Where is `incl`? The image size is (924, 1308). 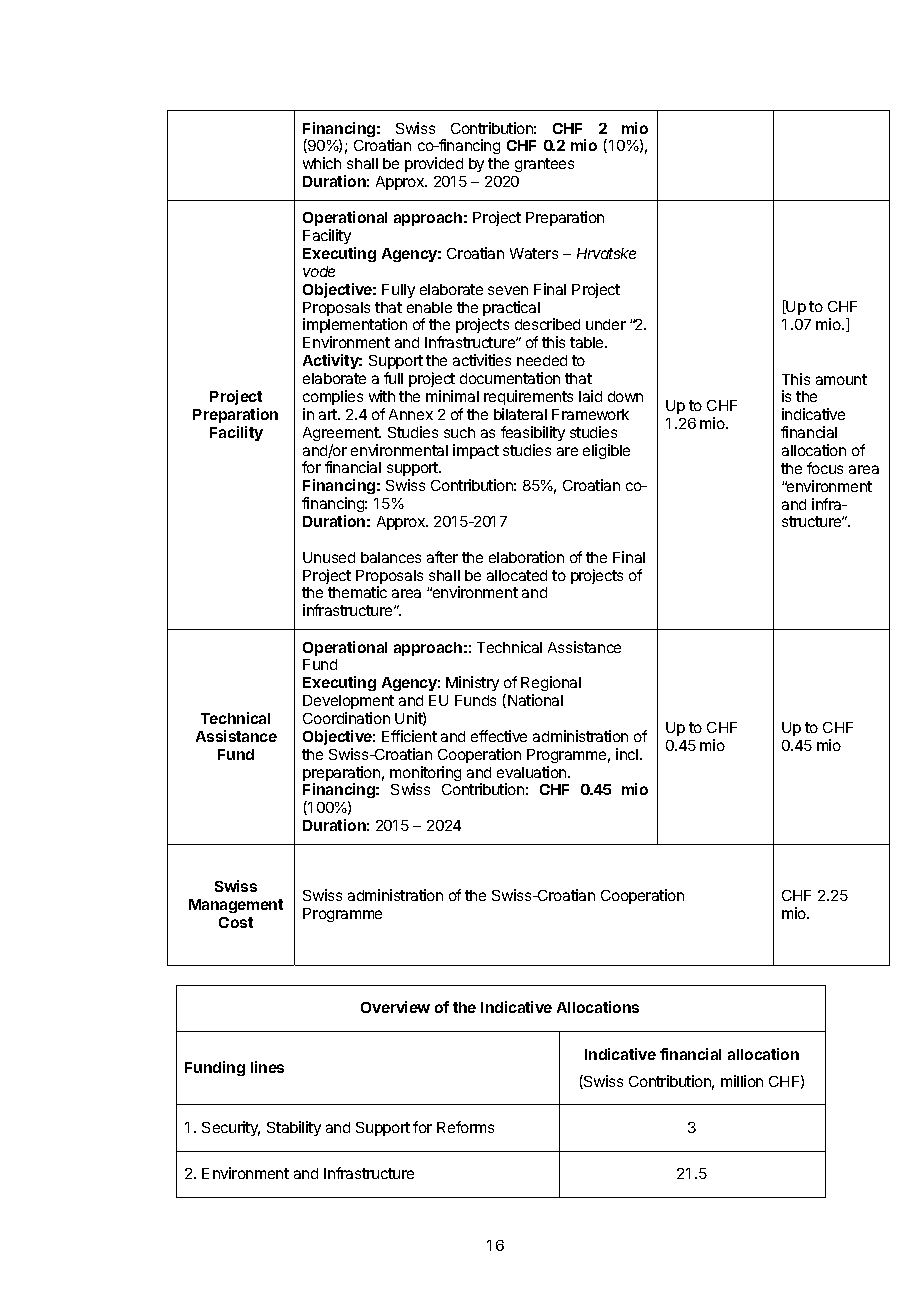 incl is located at coordinates (627, 754).
